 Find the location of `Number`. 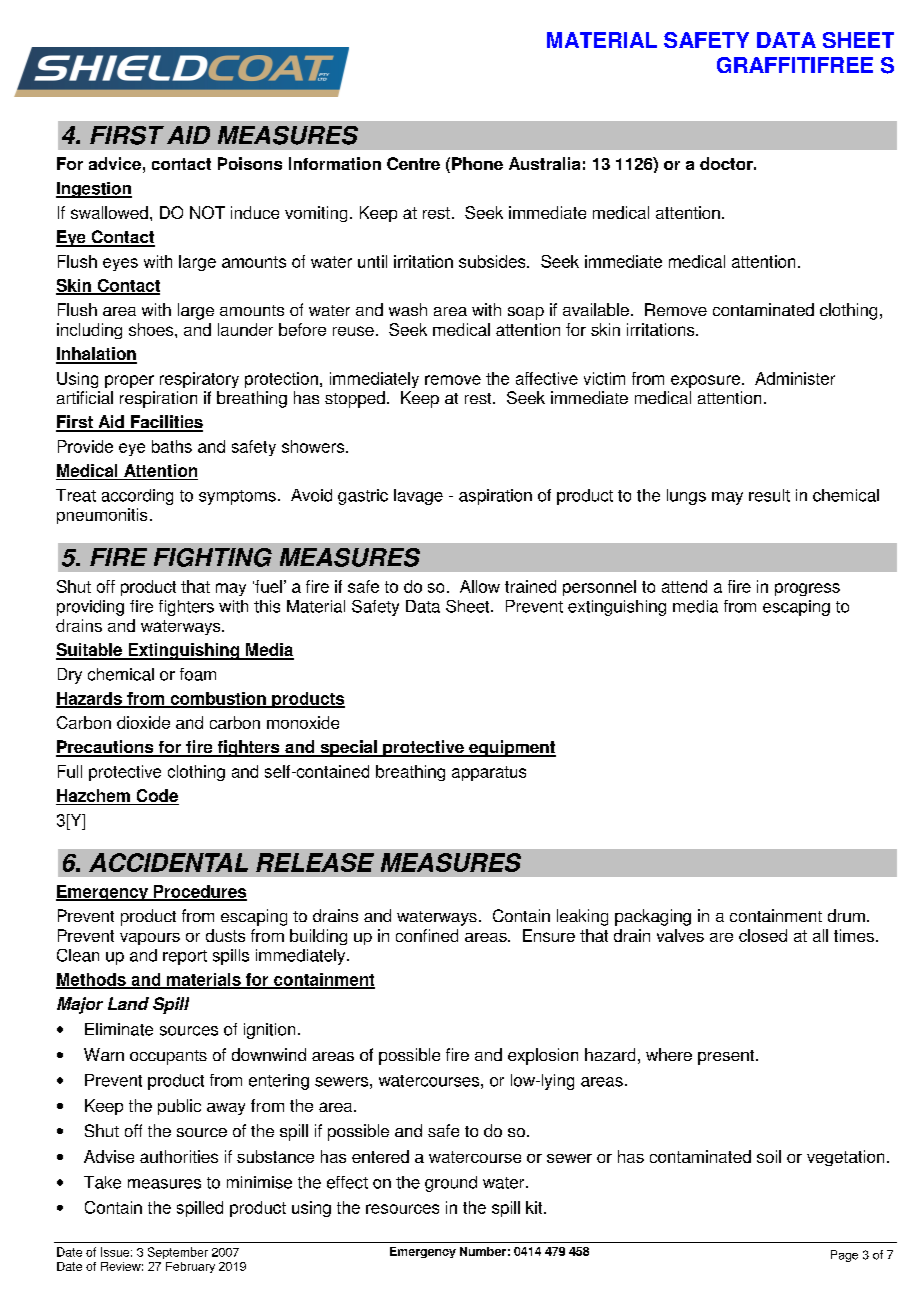

Number is located at coordinates (483, 1251).
